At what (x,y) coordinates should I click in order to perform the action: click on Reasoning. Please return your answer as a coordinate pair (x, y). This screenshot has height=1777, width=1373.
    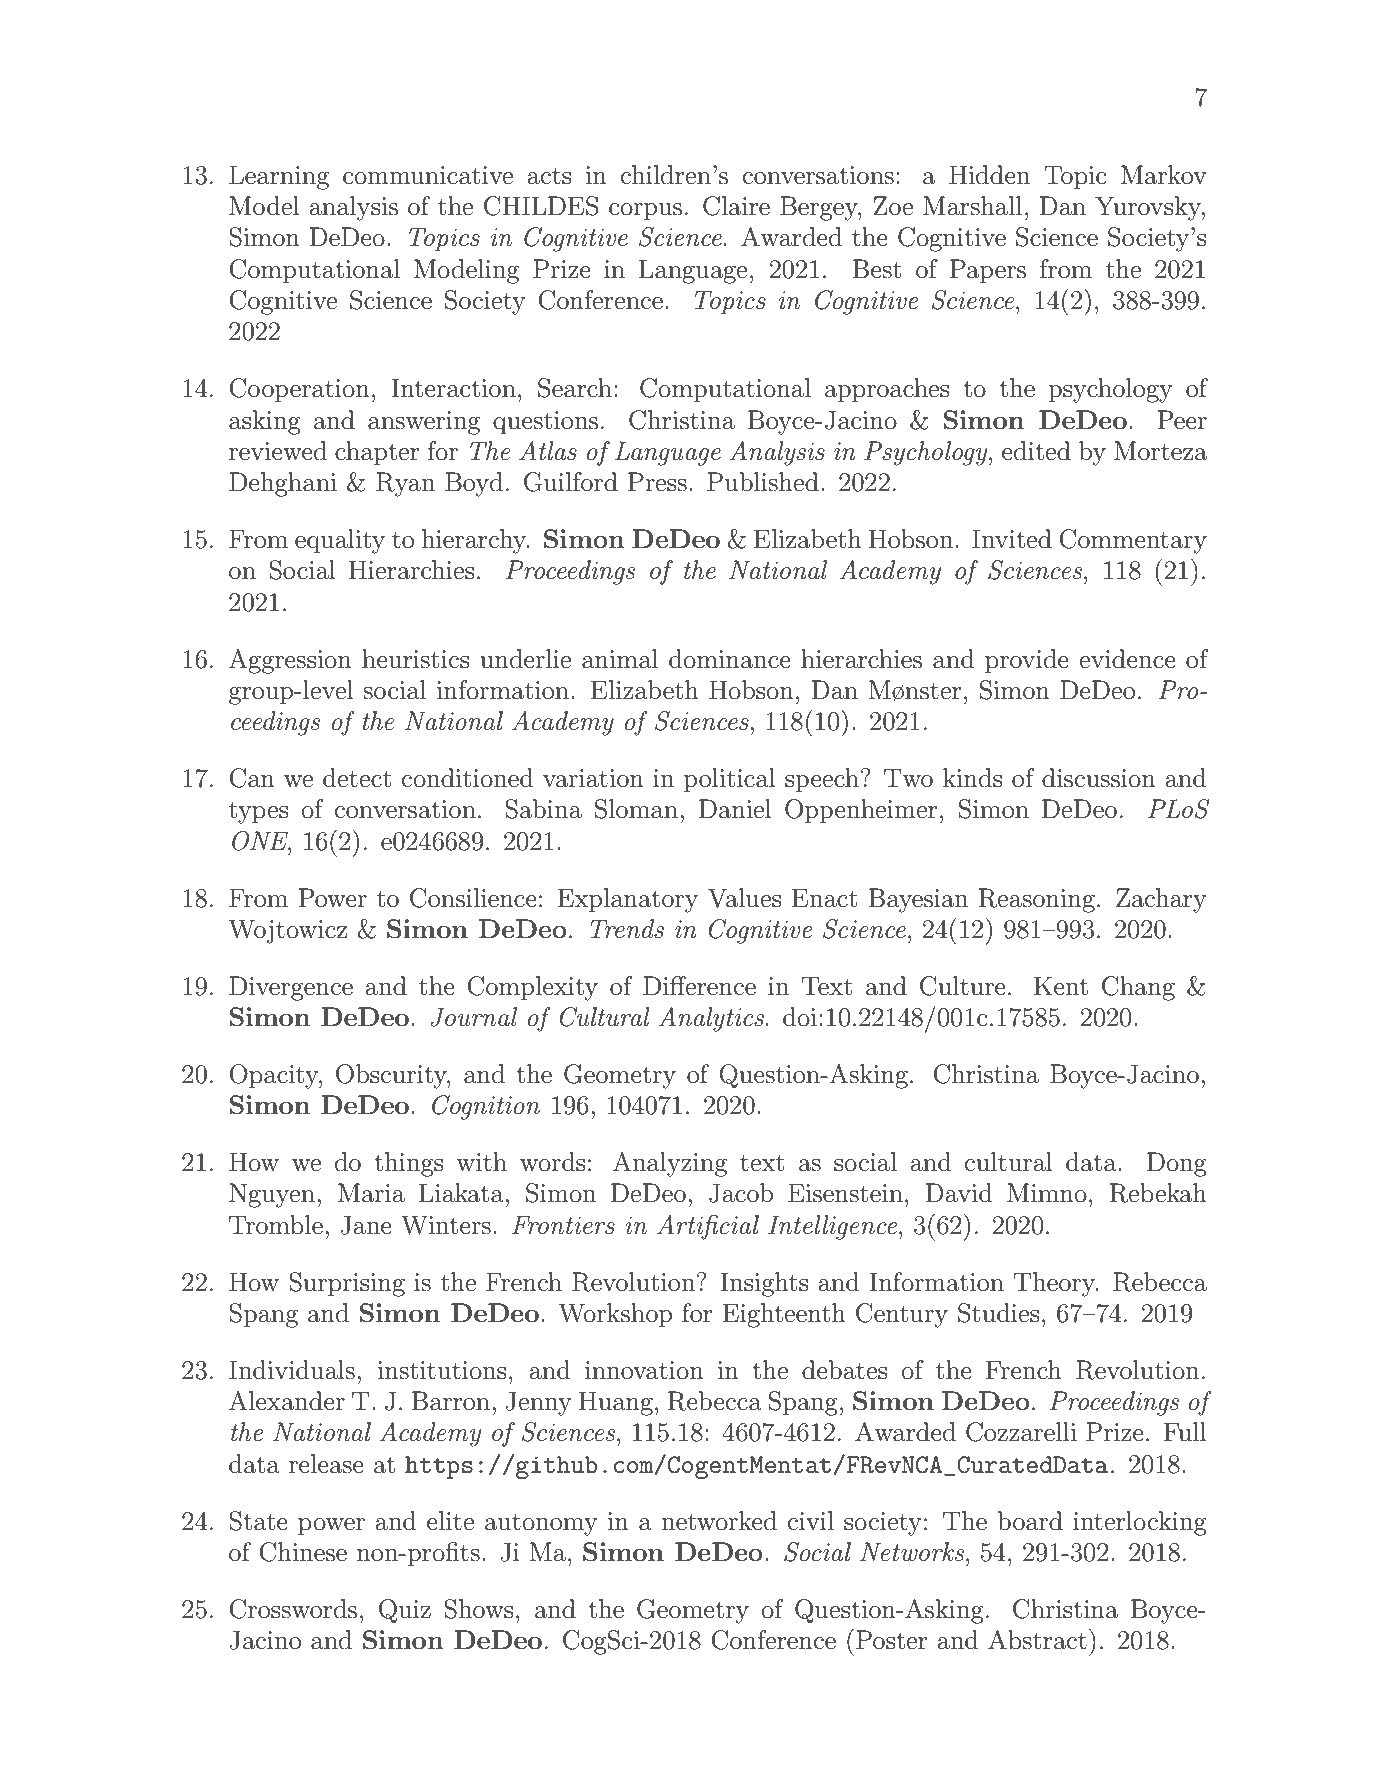
    Looking at the image, I should click on (1036, 900).
